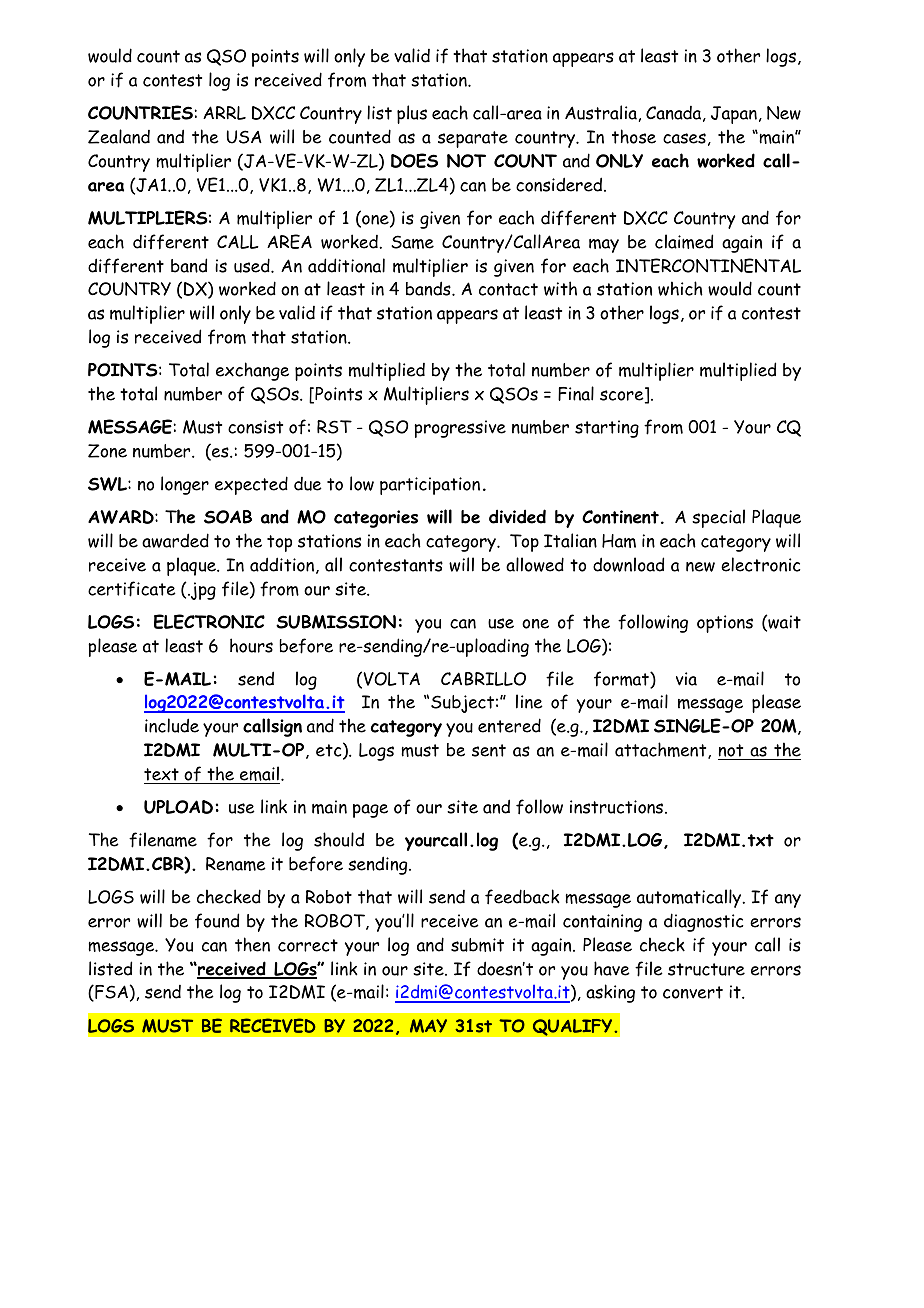 Image resolution: width=924 pixels, height=1308 pixels. Describe the element at coordinates (244, 137) in the document. I see `USA` at that location.
